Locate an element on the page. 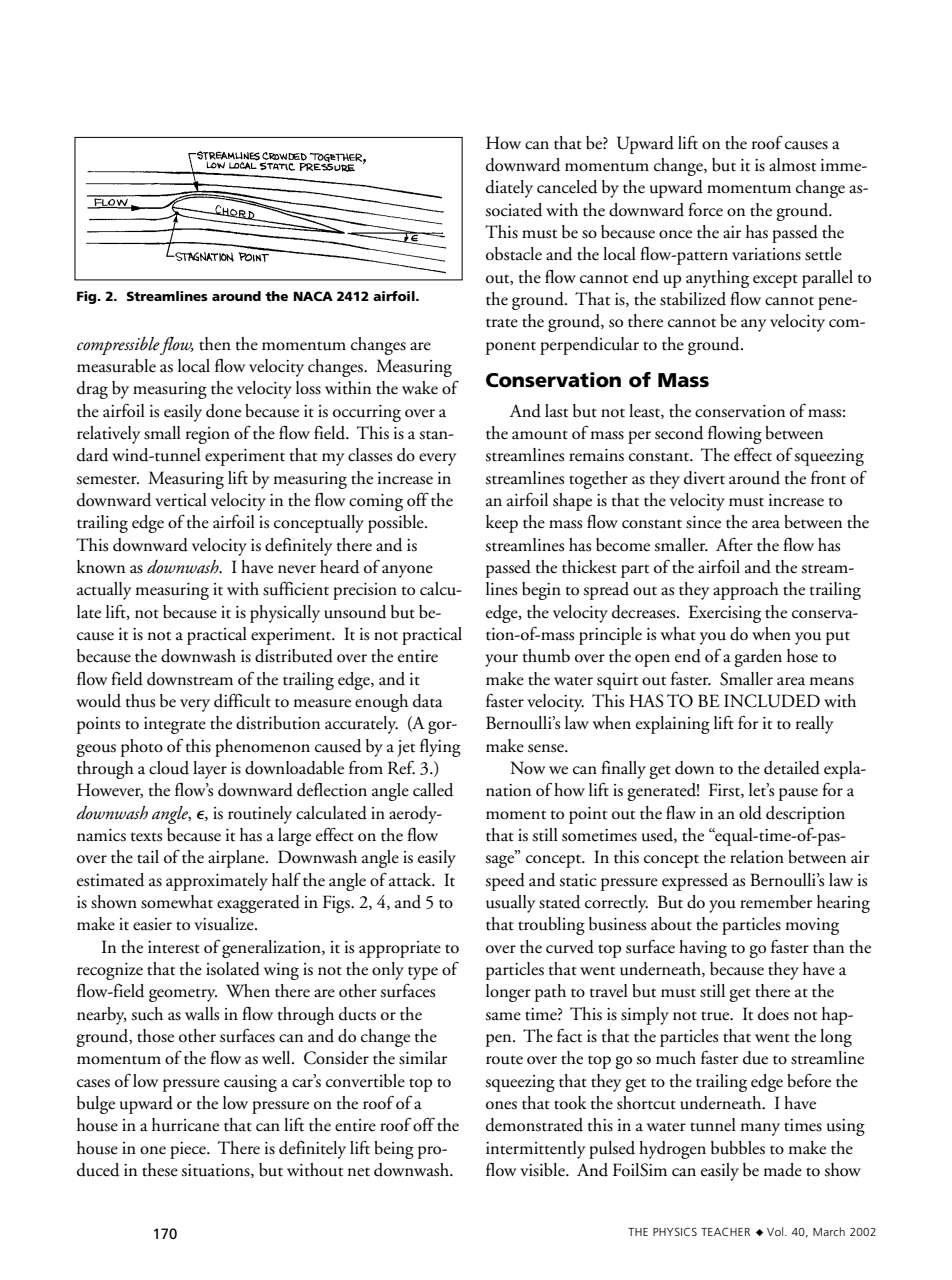  obstacle is located at coordinates (514, 254).
